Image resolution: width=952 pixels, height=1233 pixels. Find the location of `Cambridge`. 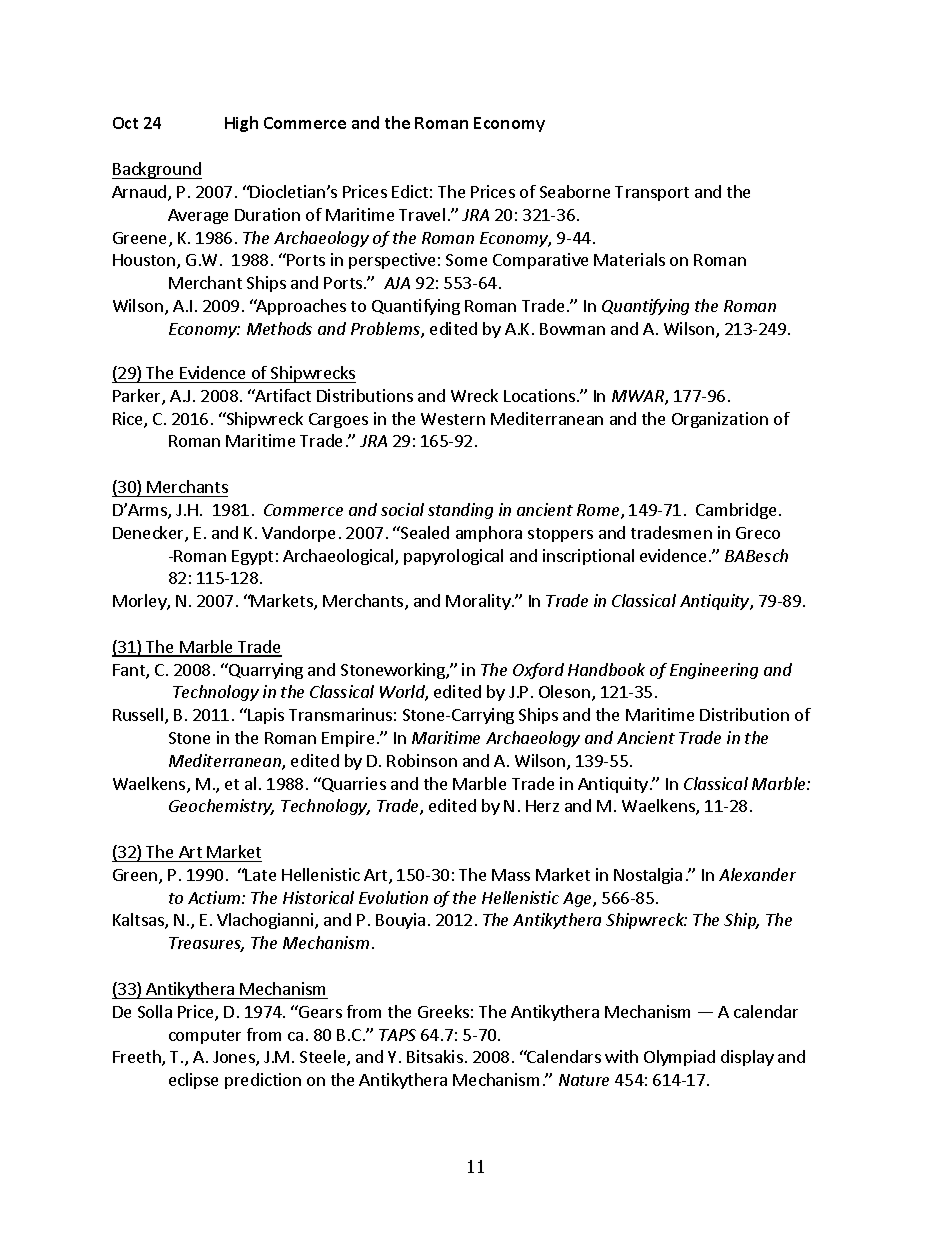

Cambridge is located at coordinates (736, 511).
